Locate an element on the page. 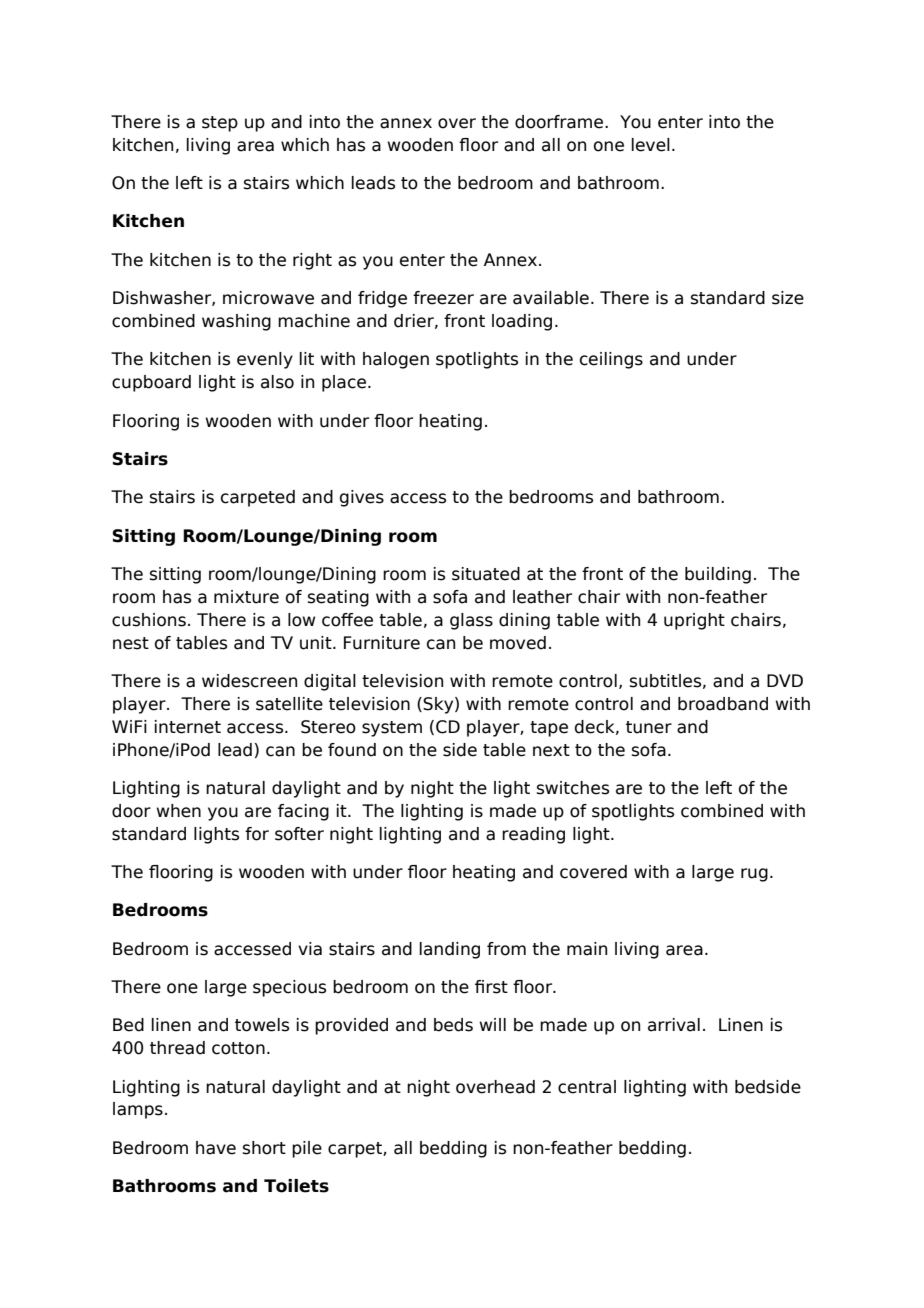 This image has width=924, height=1308. level is located at coordinates (651, 145).
